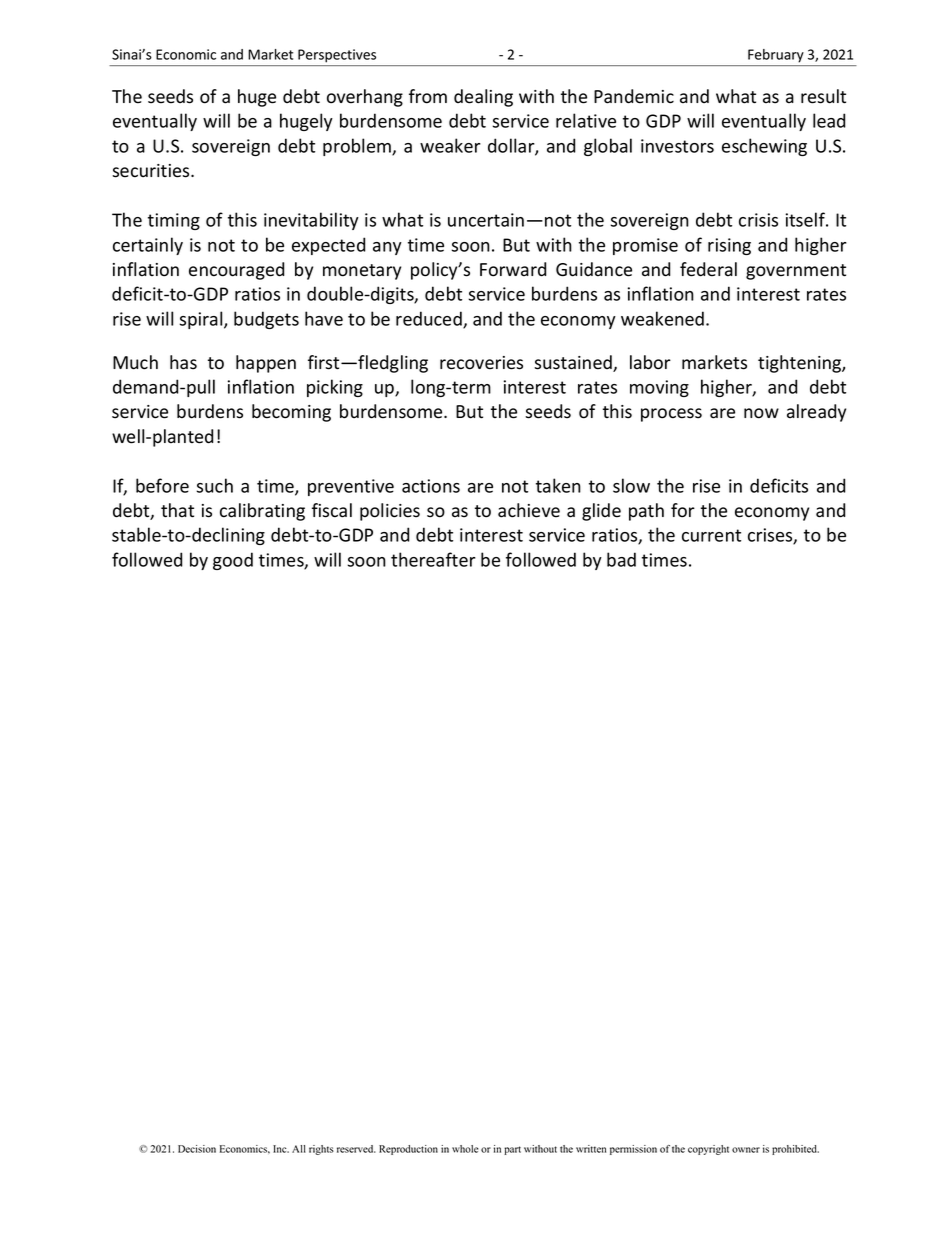 The height and width of the page is (1233, 952). Describe the element at coordinates (776, 55) in the page. I see `February` at that location.
